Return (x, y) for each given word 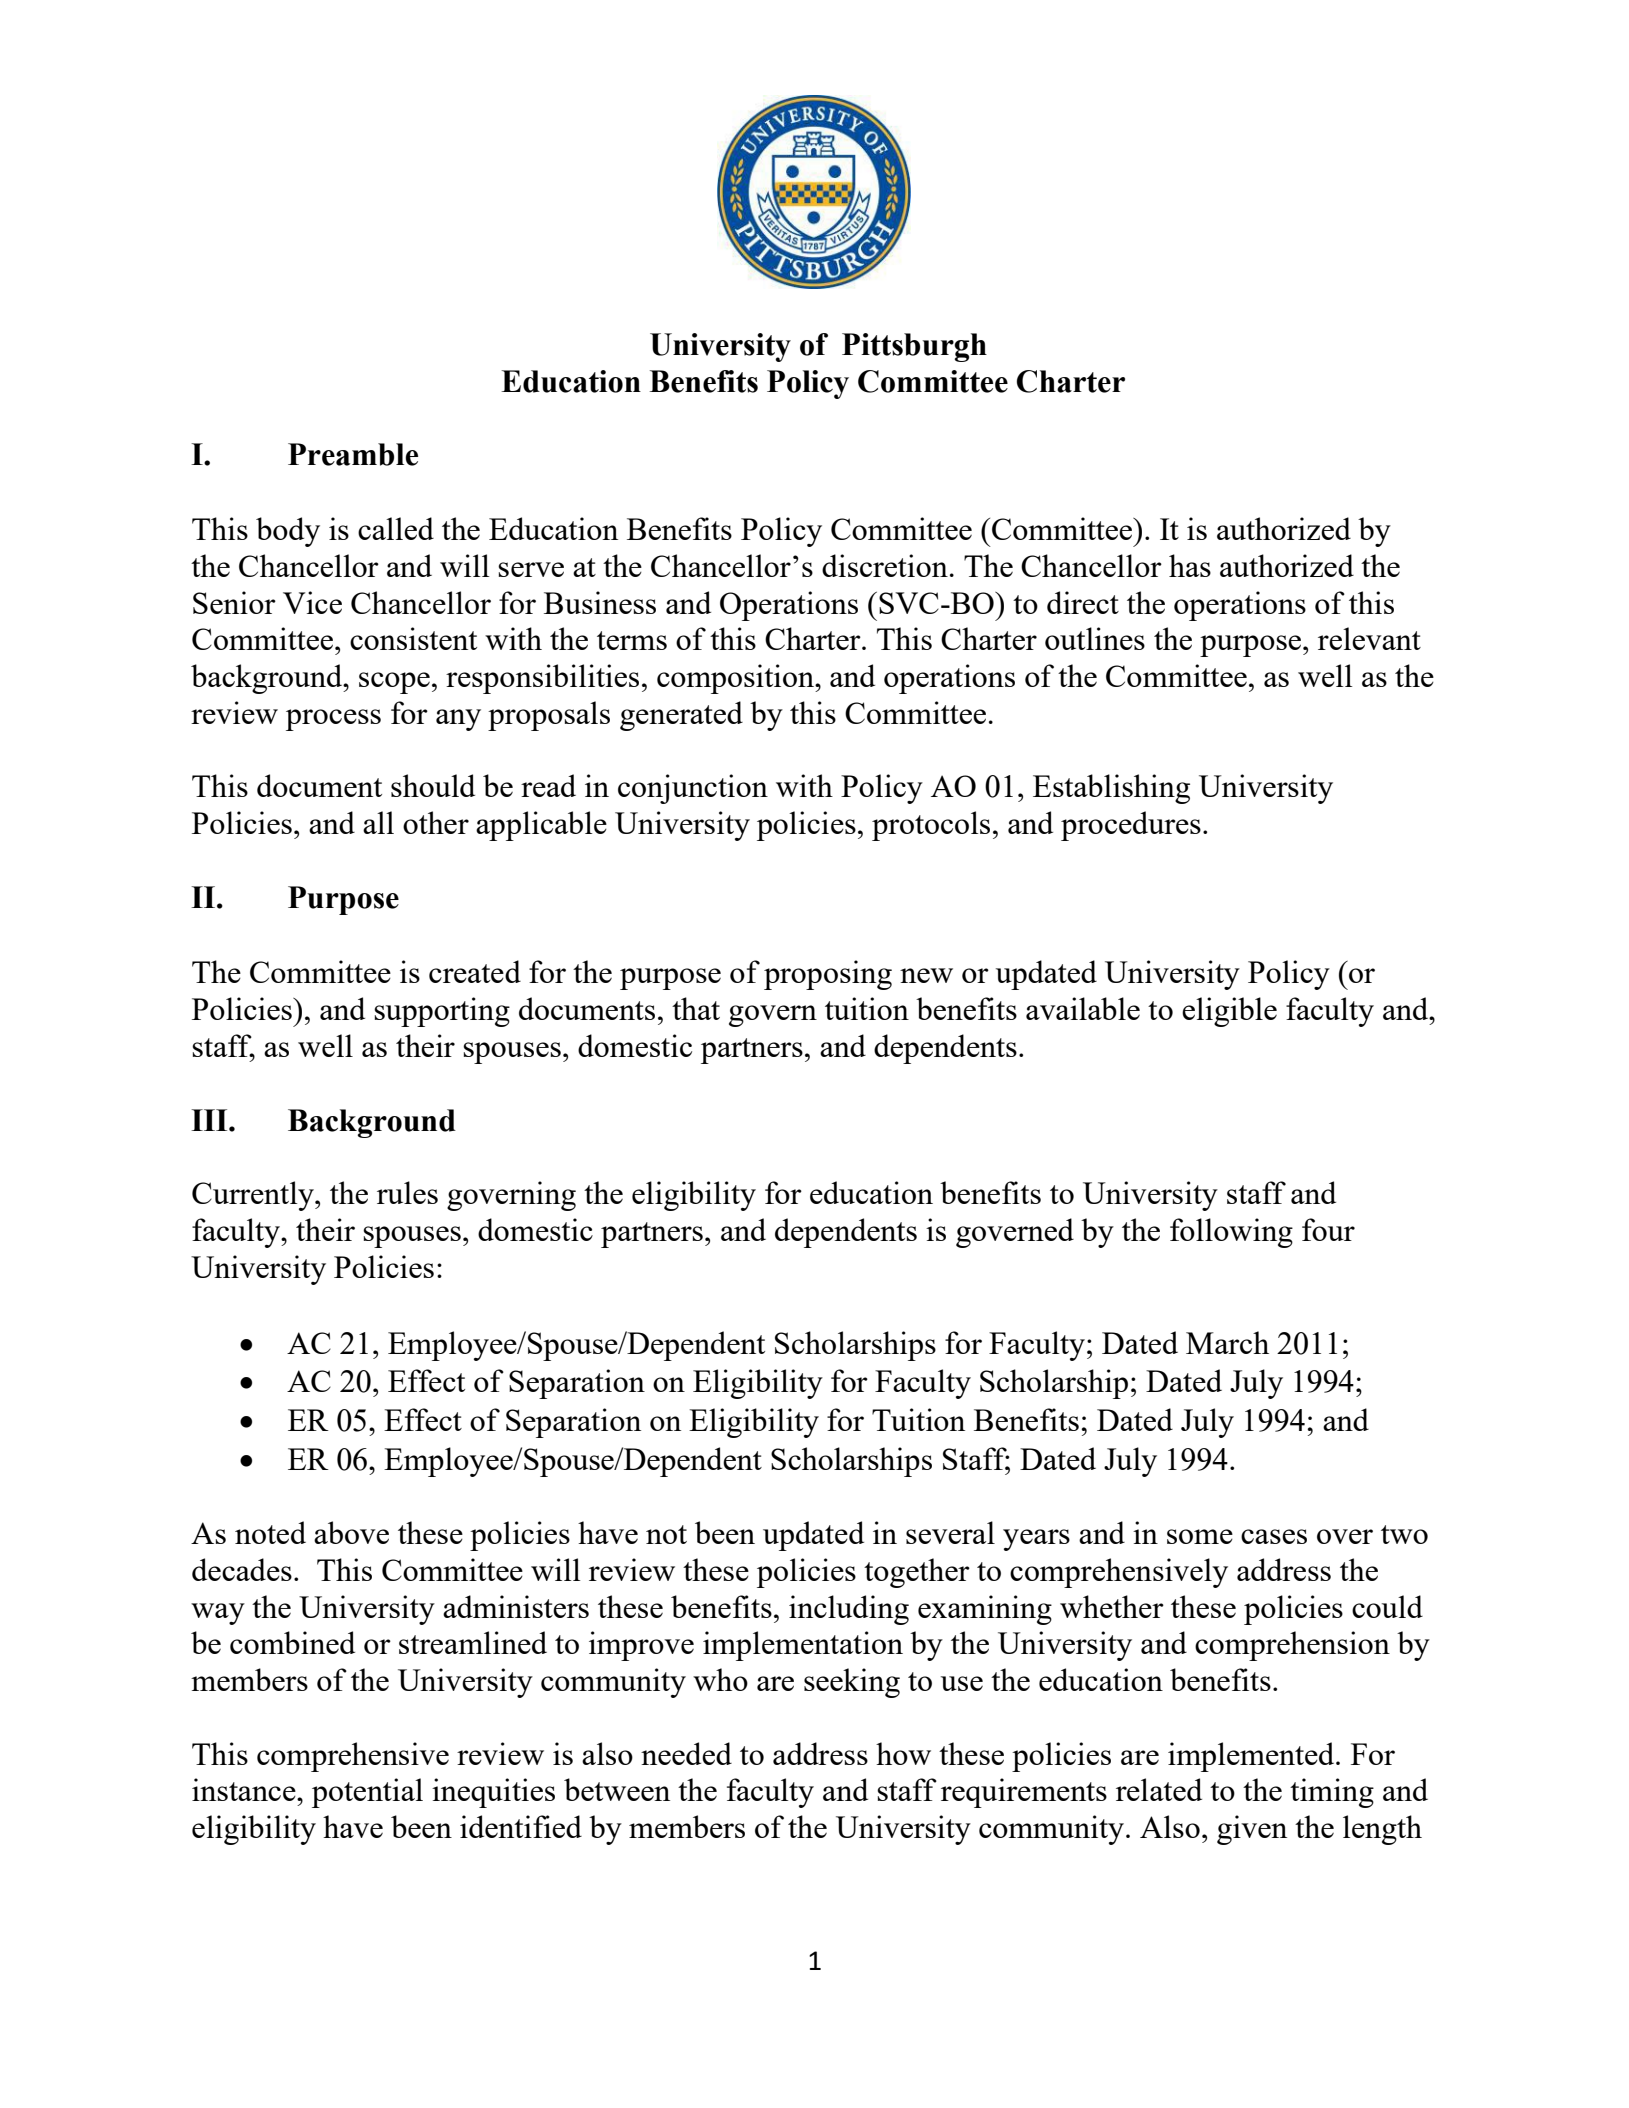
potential (367, 1793)
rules (407, 1192)
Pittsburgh (914, 347)
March (1227, 1342)
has (1190, 565)
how (903, 1753)
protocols (931, 826)
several (950, 1532)
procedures (1131, 826)
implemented (1252, 1757)
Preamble (353, 454)
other (436, 822)
